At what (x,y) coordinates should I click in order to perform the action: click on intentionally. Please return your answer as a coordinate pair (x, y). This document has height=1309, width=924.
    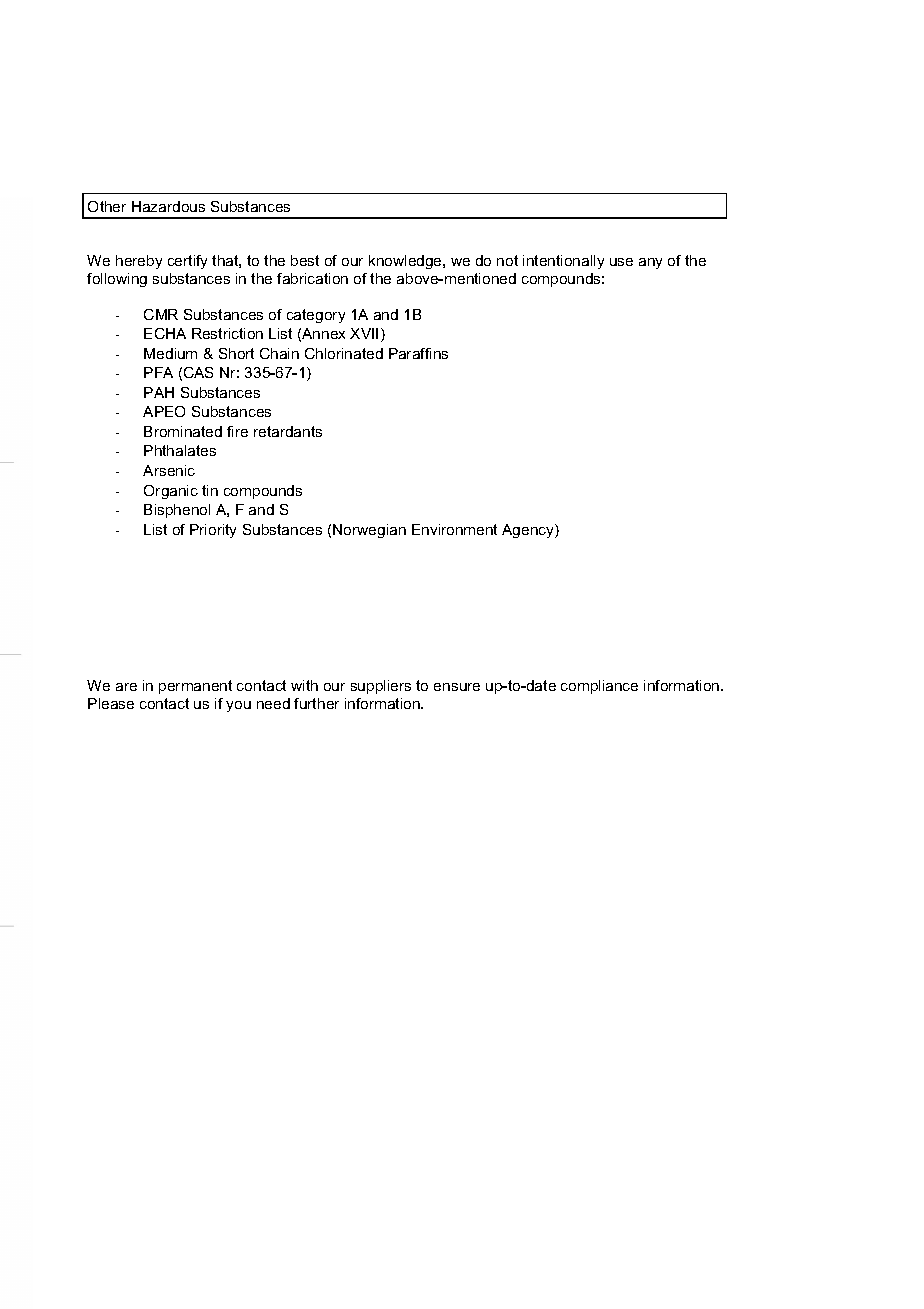
    Looking at the image, I should click on (563, 262).
